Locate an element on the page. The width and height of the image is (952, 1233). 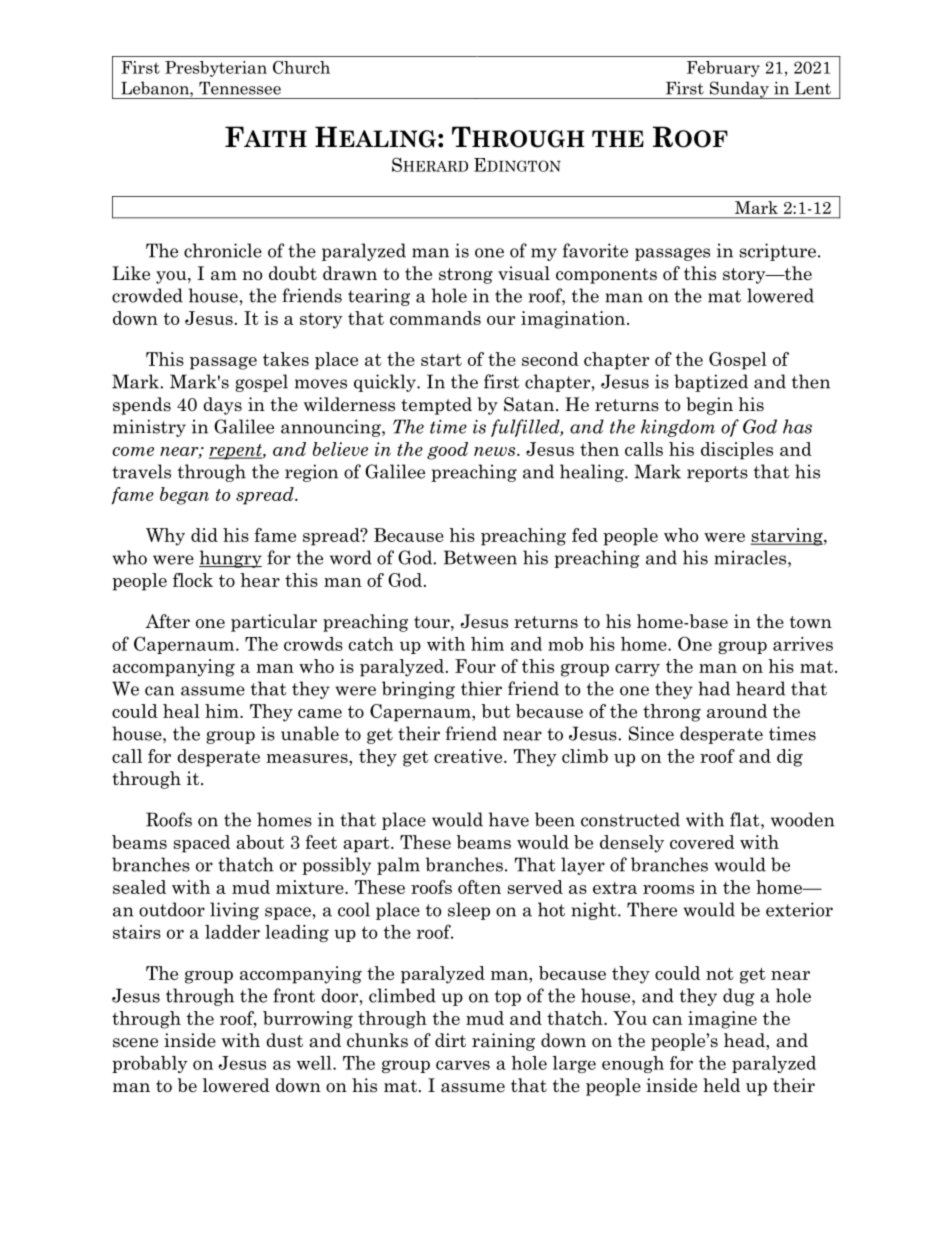
Tennessee is located at coordinates (240, 88).
